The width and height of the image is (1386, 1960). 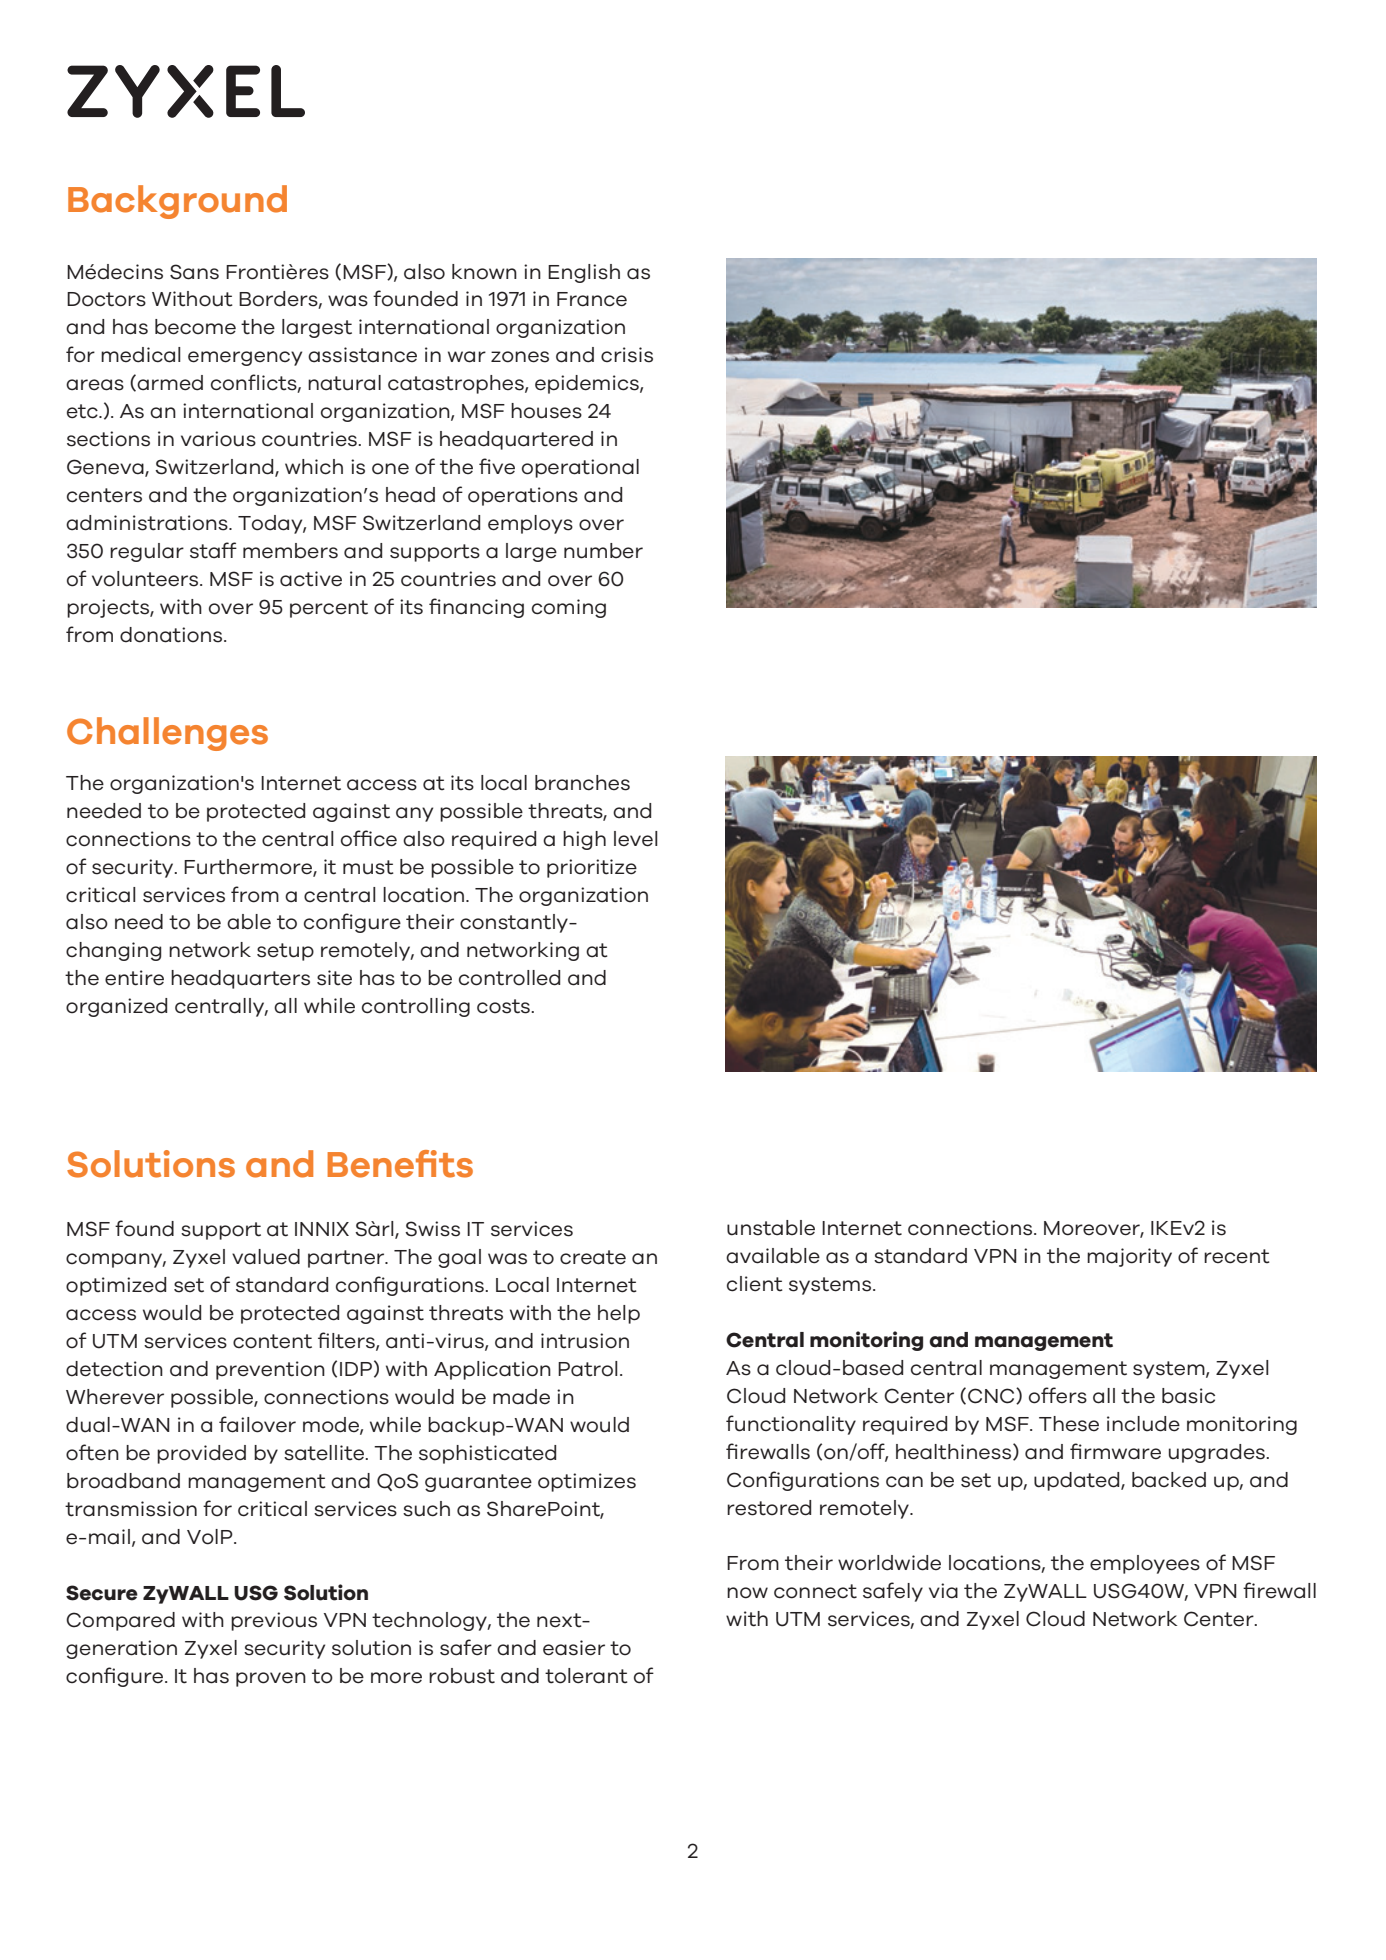 What do you see at coordinates (593, 1257) in the image?
I see `create` at bounding box center [593, 1257].
